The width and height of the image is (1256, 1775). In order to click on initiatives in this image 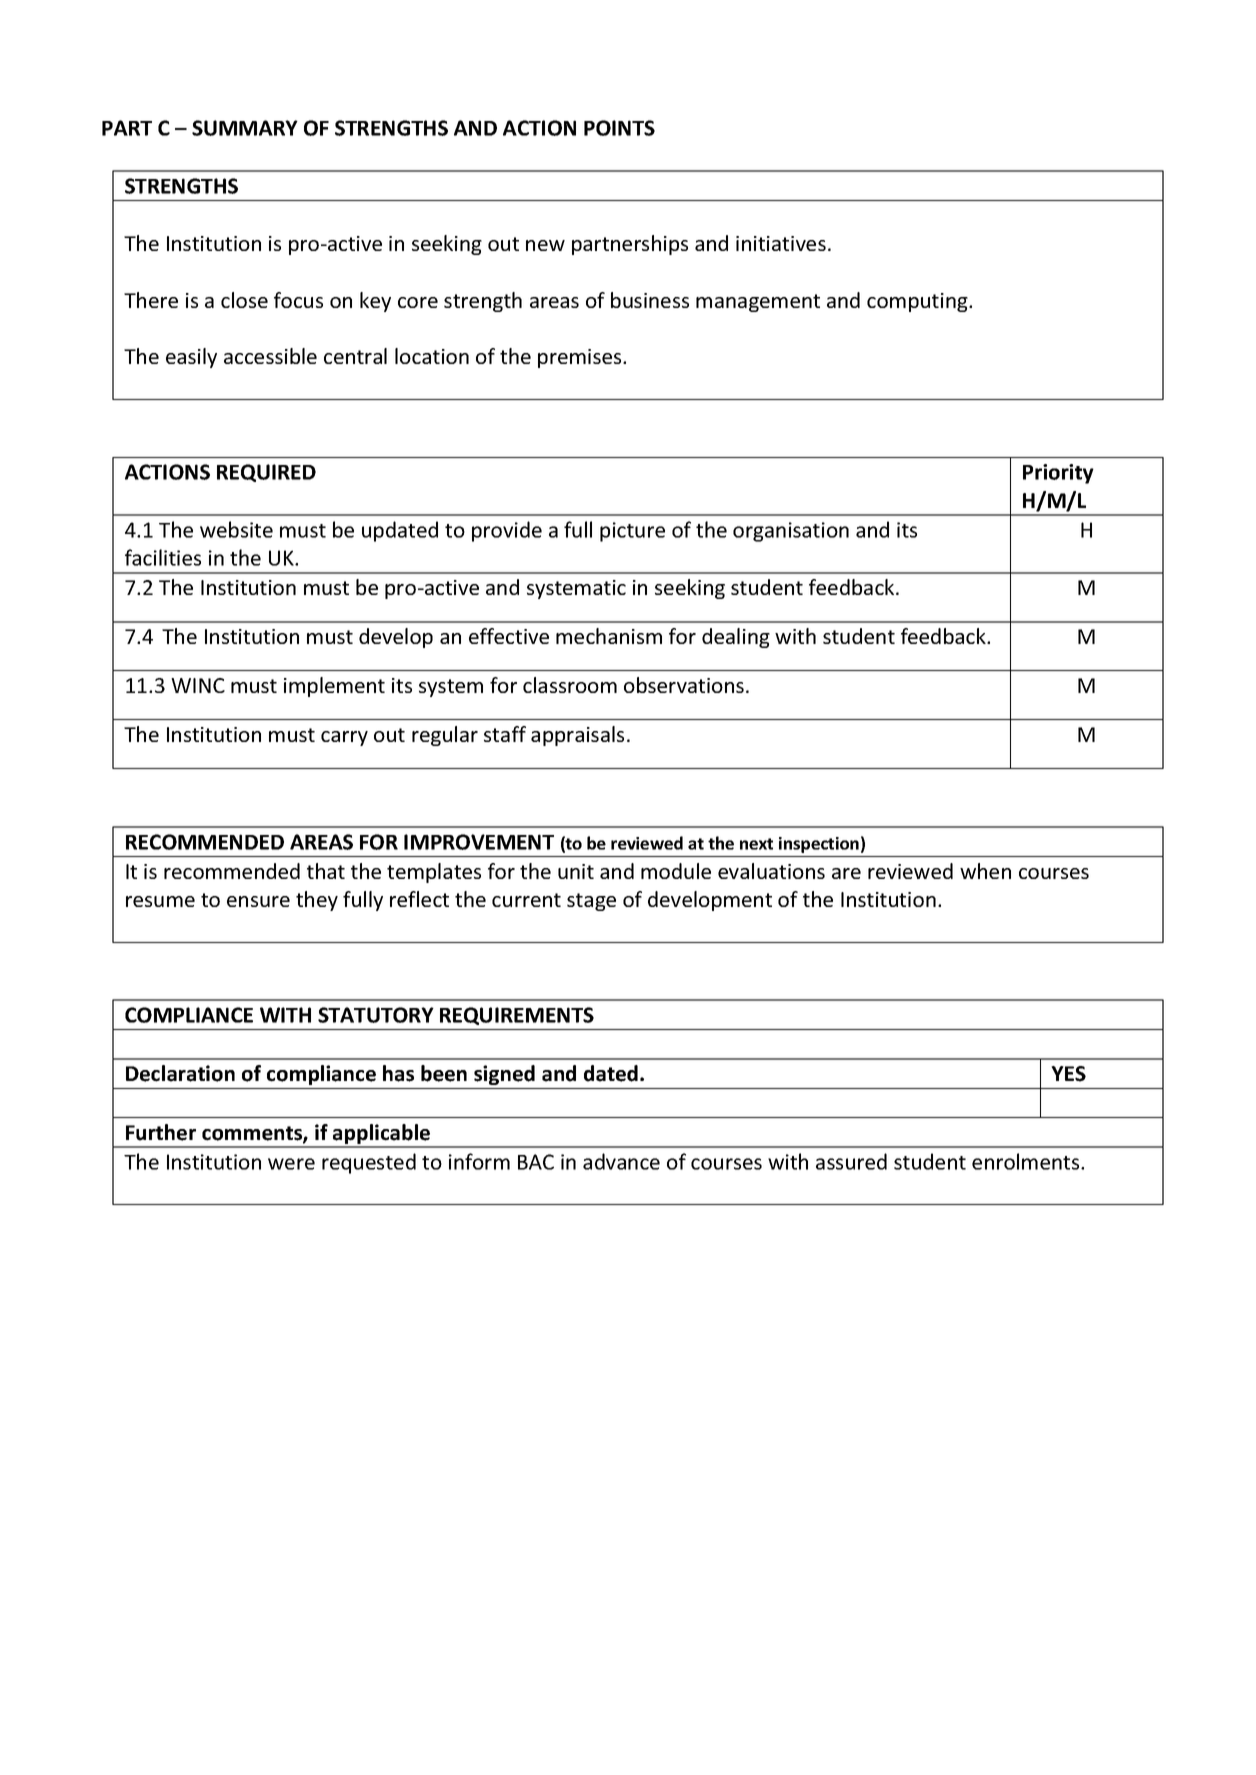, I will do `click(781, 243)`.
